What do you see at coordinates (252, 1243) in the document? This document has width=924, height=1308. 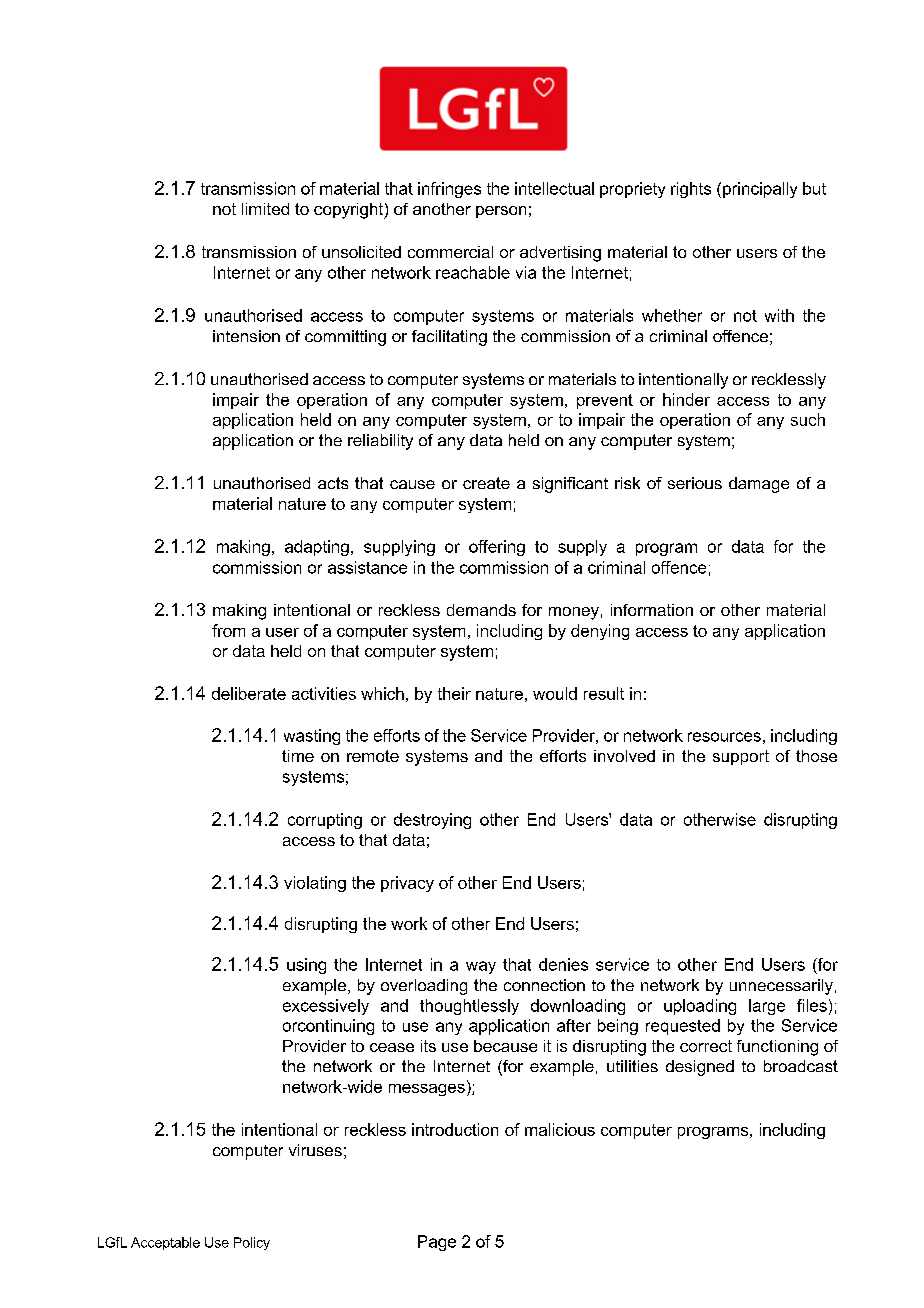 I see `Policy` at bounding box center [252, 1243].
